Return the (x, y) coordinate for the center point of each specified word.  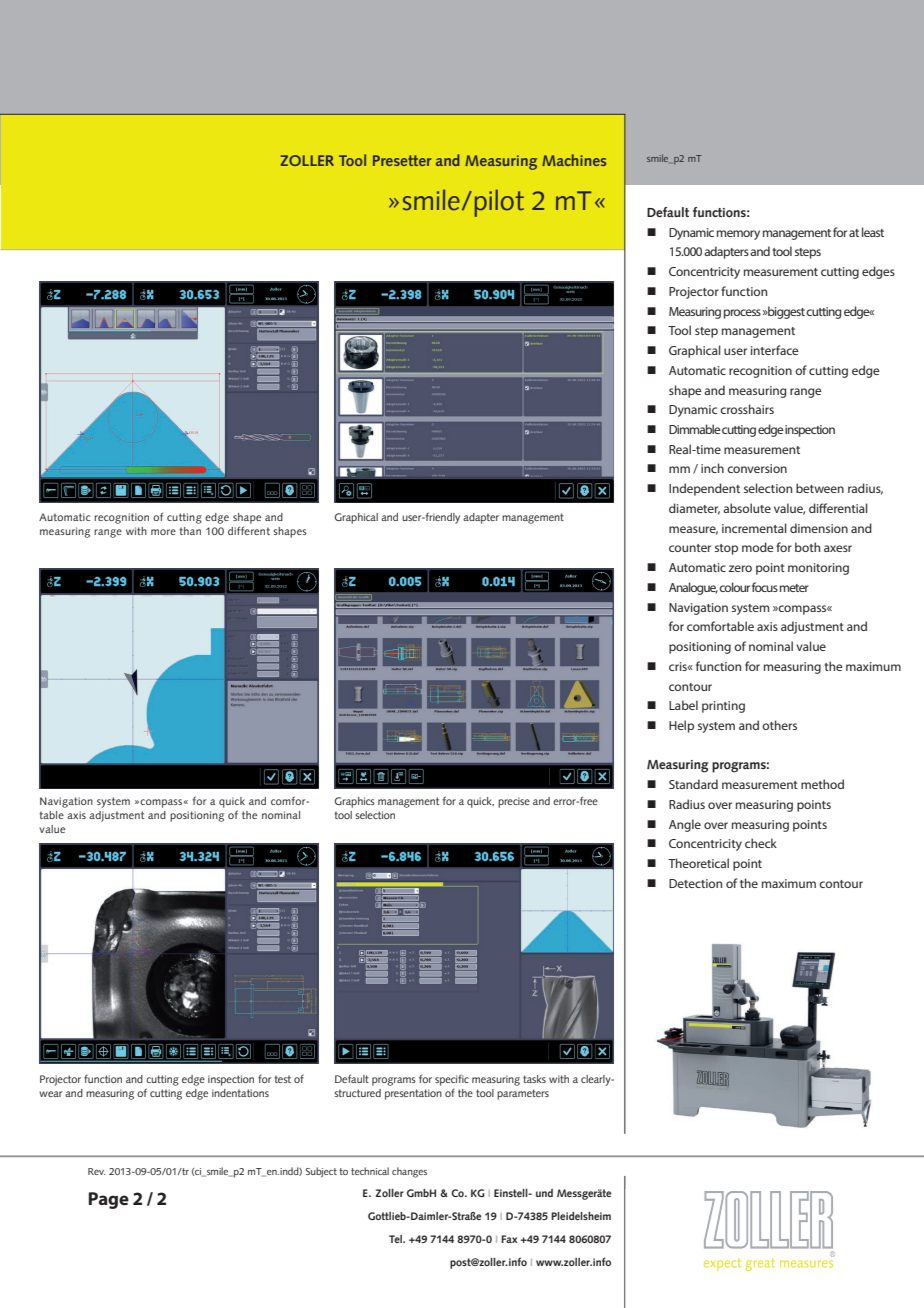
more (163, 532)
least (873, 232)
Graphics (355, 802)
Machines (574, 160)
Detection (695, 883)
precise (514, 802)
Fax (509, 1239)
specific (452, 1080)
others (779, 725)
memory (738, 235)
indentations (240, 1093)
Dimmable (695, 429)
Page (108, 1200)
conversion (757, 468)
